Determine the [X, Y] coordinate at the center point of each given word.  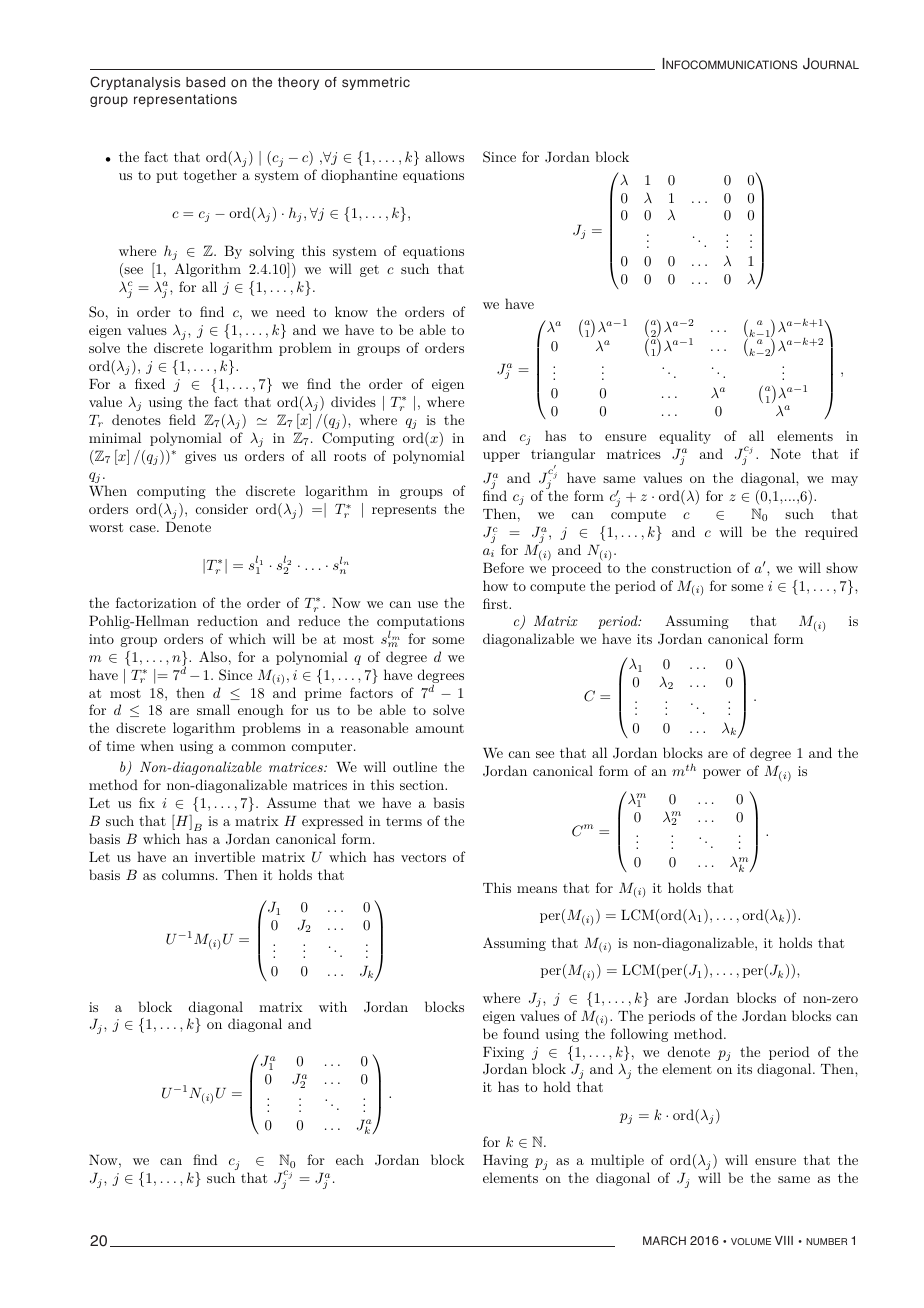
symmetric [376, 83]
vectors [423, 857]
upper [501, 457]
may [844, 481]
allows [444, 156]
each [350, 1159]
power [722, 774]
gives [200, 457]
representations [185, 100]
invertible [225, 856]
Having [505, 1161]
